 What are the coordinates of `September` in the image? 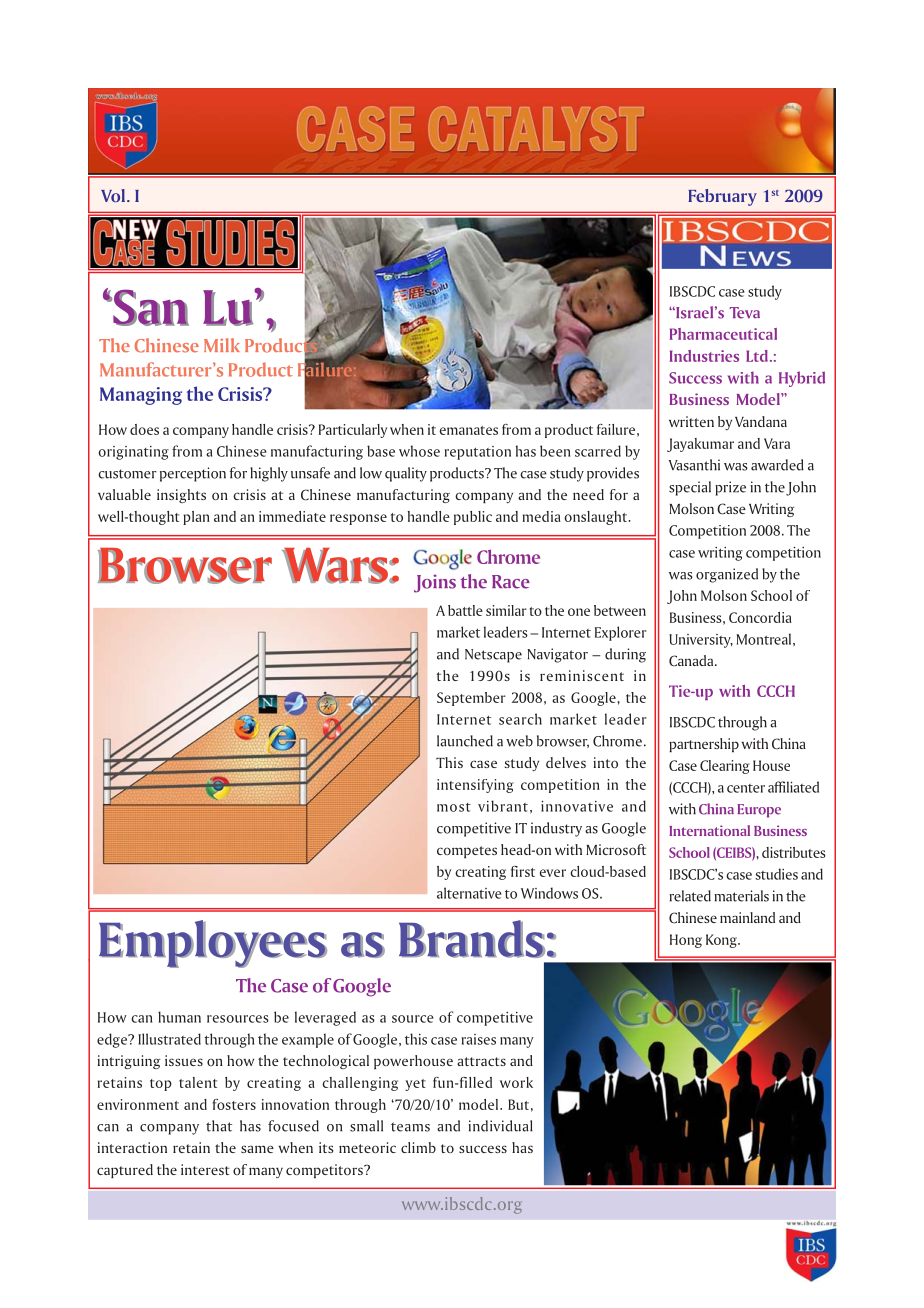 It's located at (471, 699).
